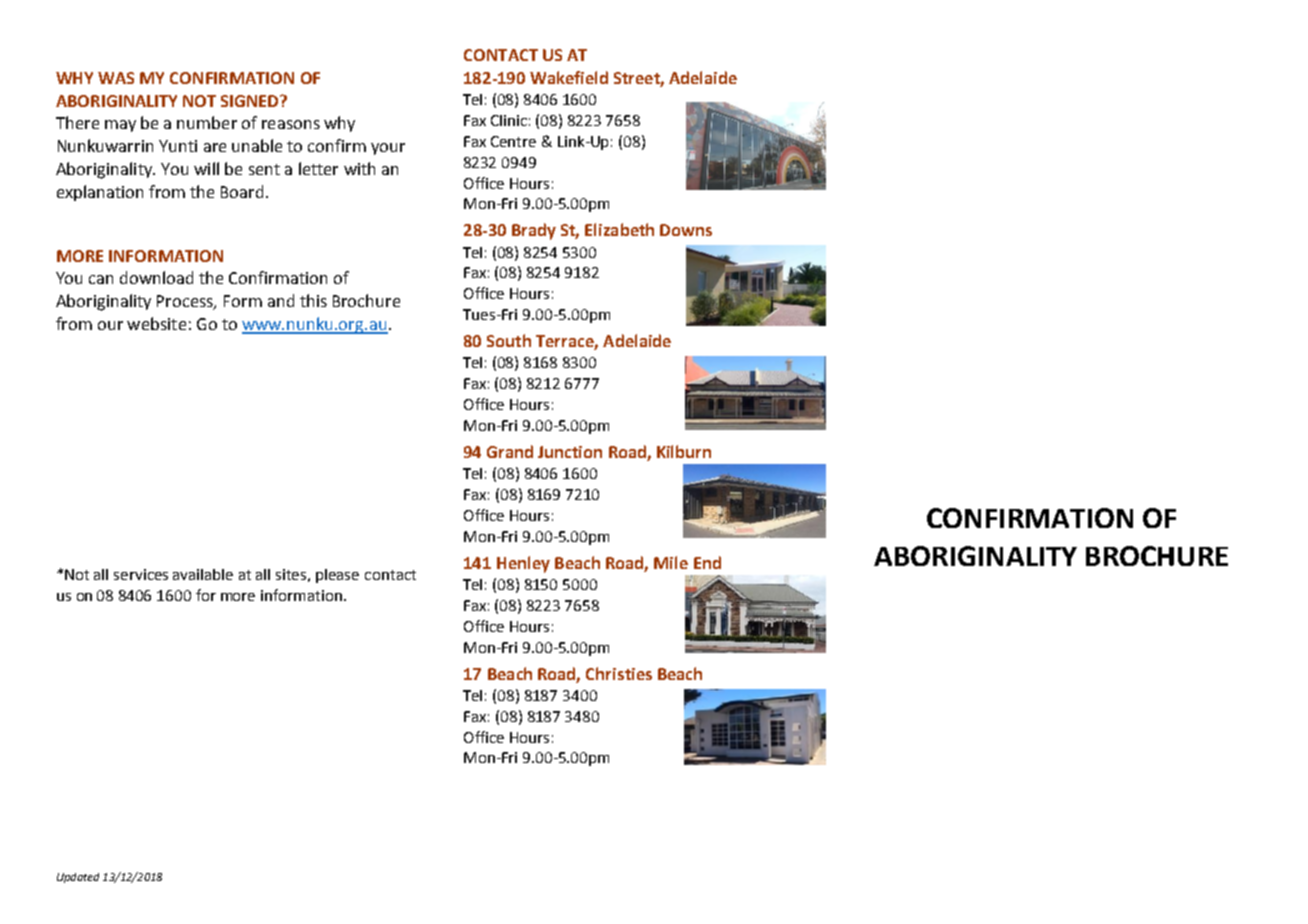 The width and height of the image is (1308, 924). What do you see at coordinates (570, 452) in the image?
I see `Junction` at bounding box center [570, 452].
